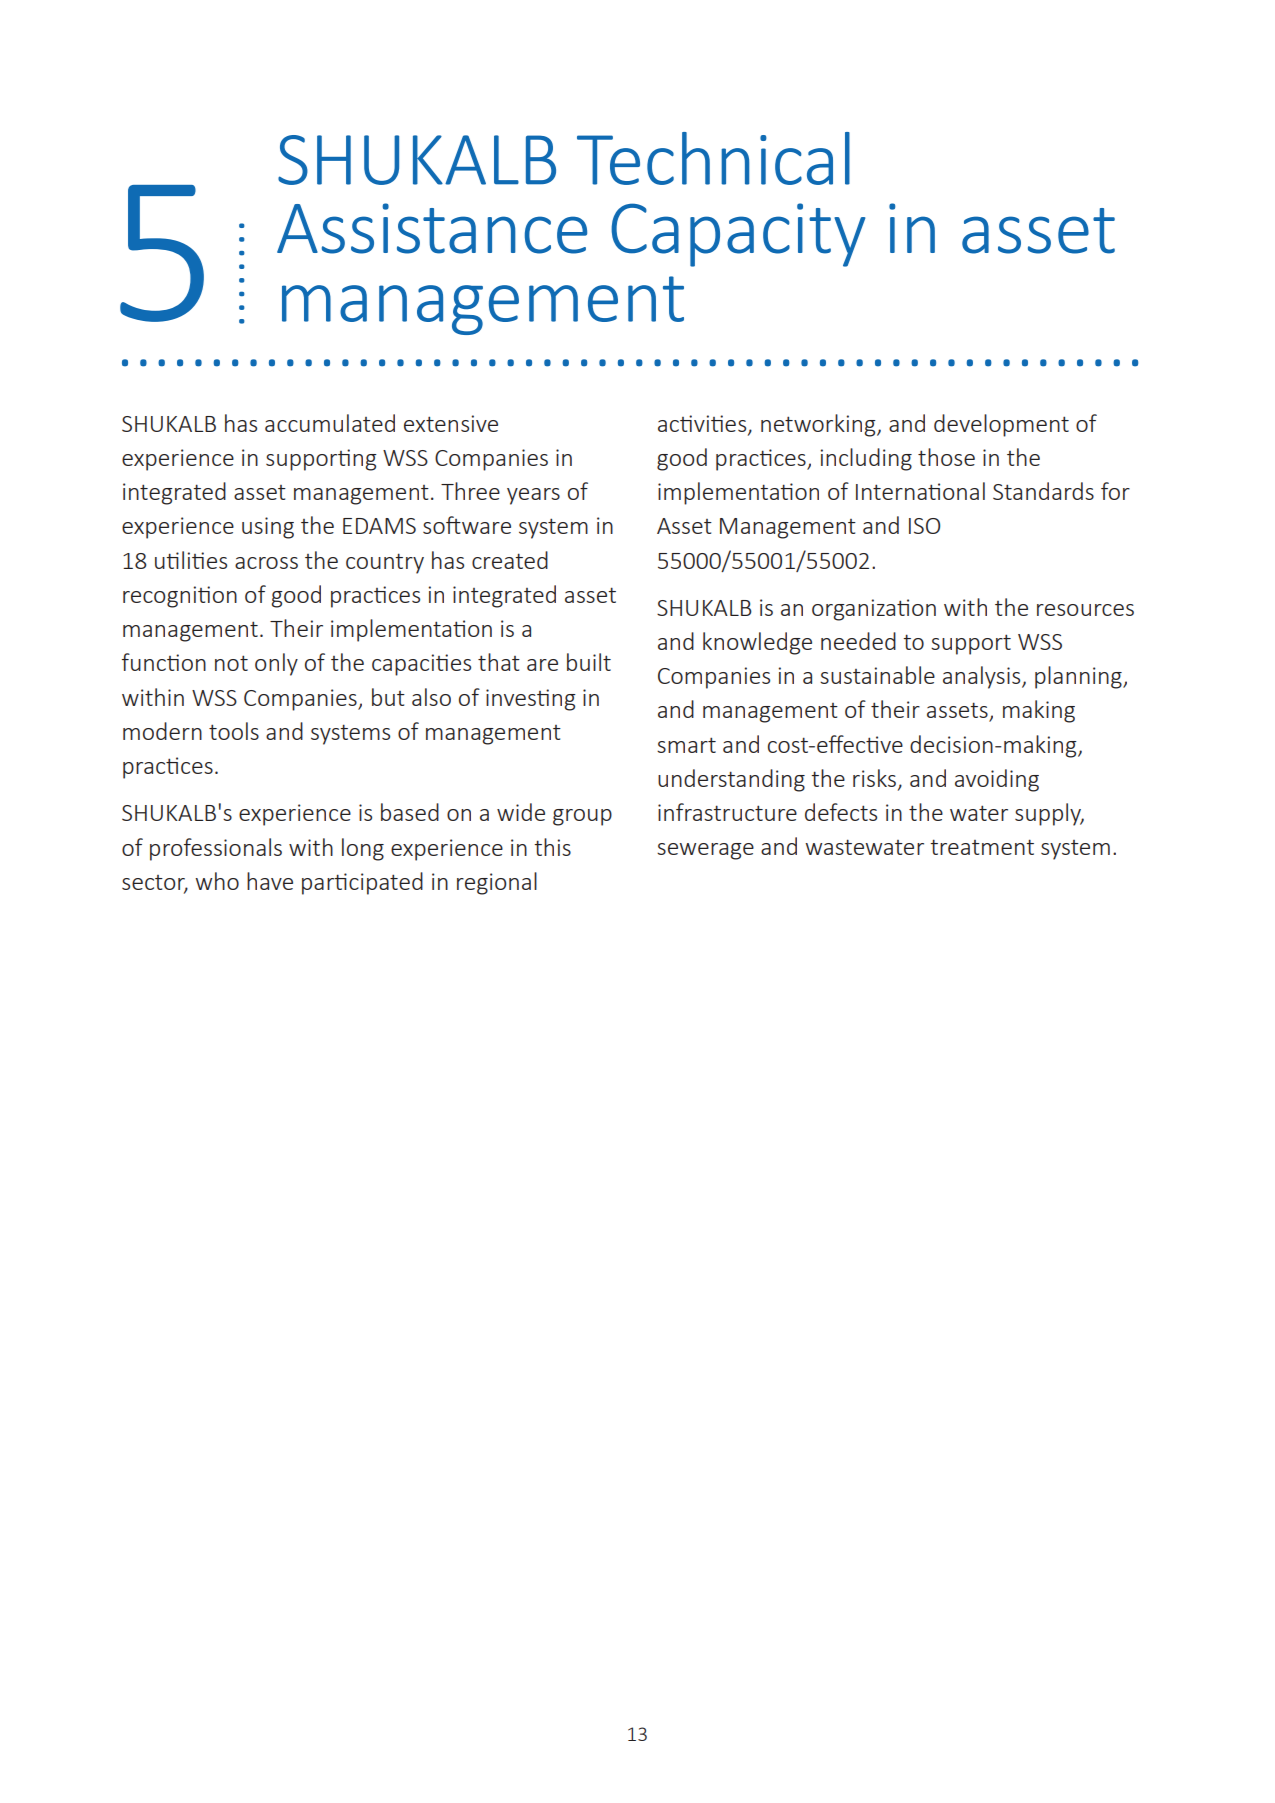 The image size is (1275, 1803). Describe the element at coordinates (589, 662) in the image. I see `built` at that location.
